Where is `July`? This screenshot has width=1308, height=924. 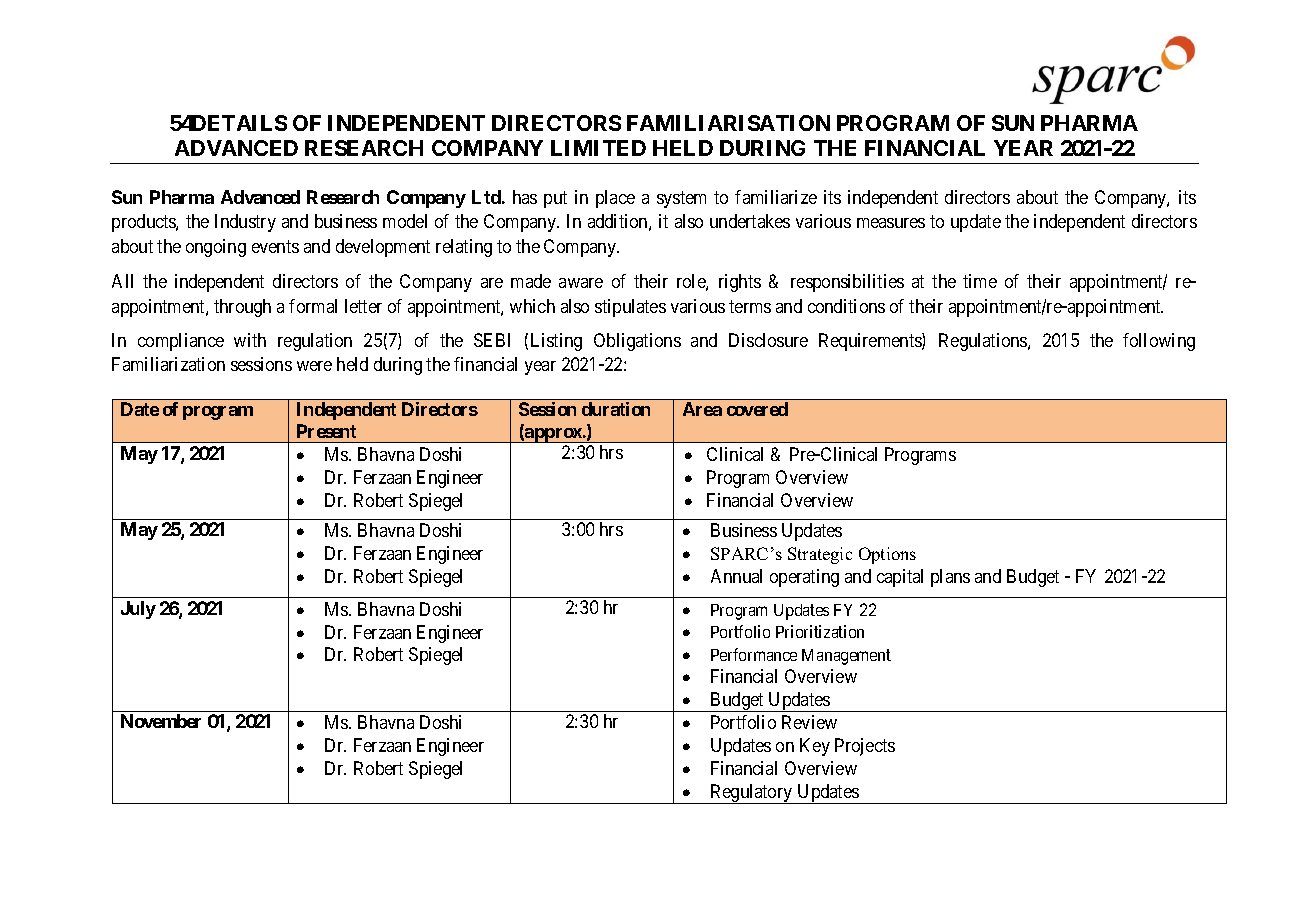
July is located at coordinates (138, 610).
